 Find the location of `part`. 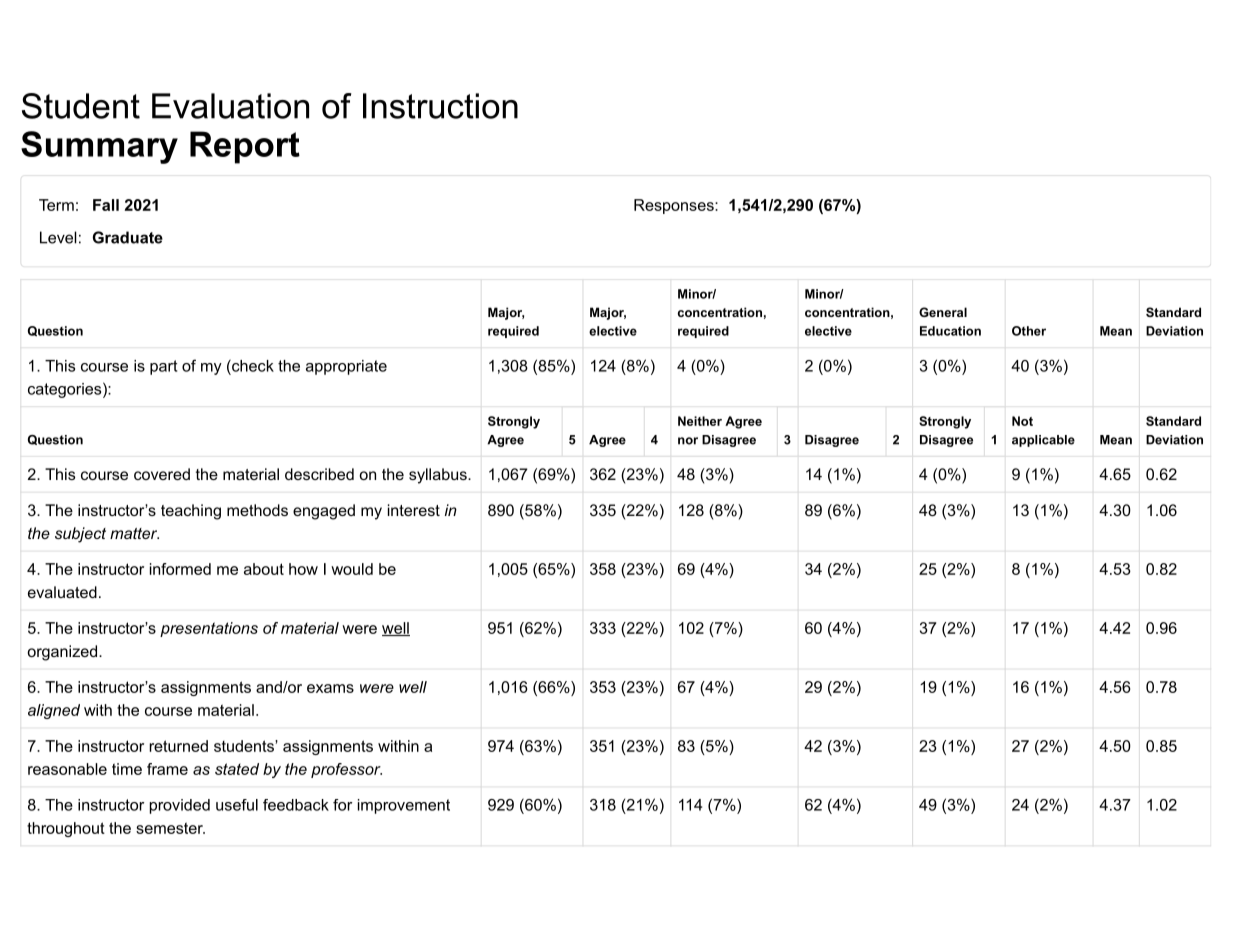

part is located at coordinates (163, 367).
